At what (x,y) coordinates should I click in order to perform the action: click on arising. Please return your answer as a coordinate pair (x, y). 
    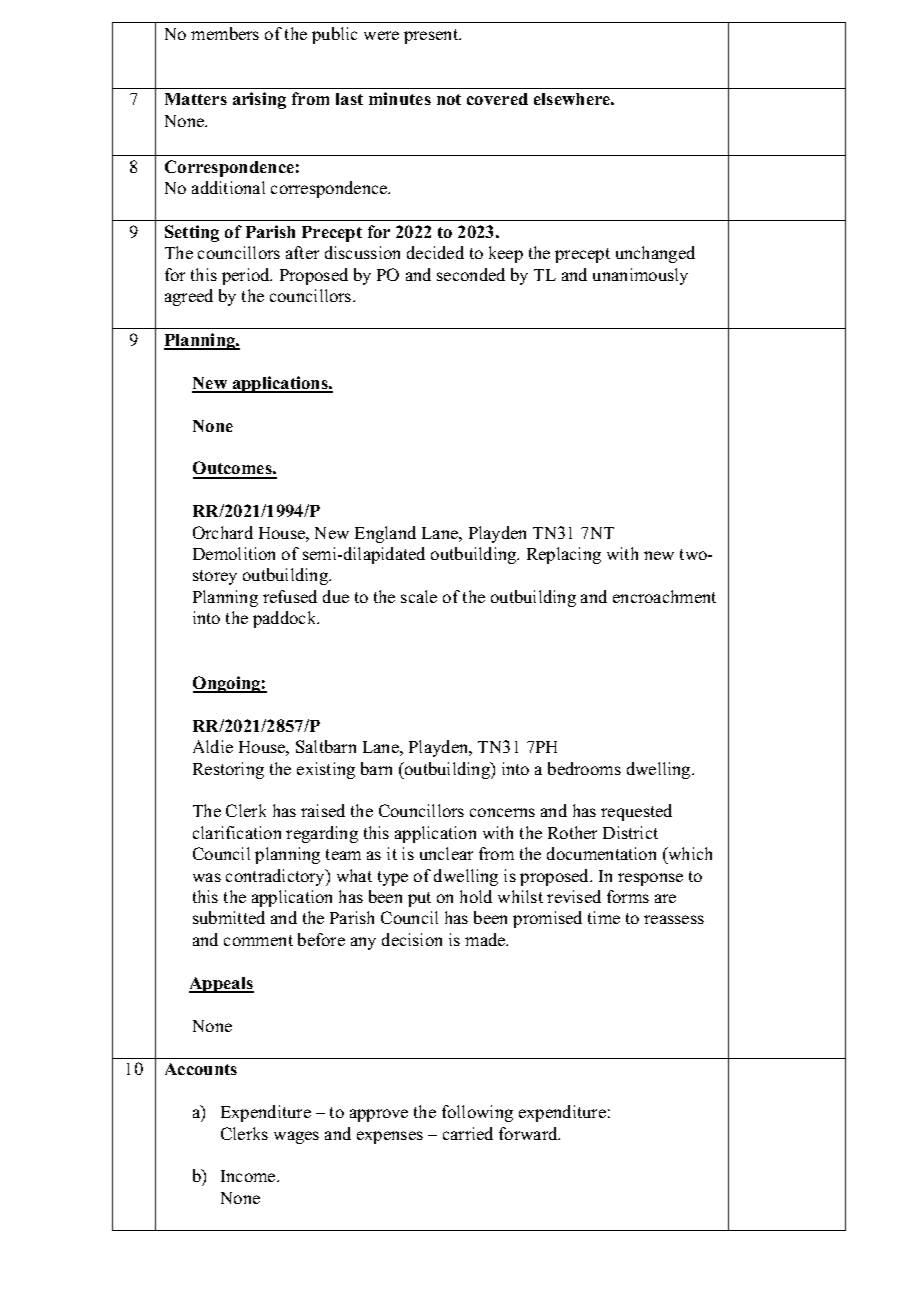
    Looking at the image, I should click on (259, 100).
